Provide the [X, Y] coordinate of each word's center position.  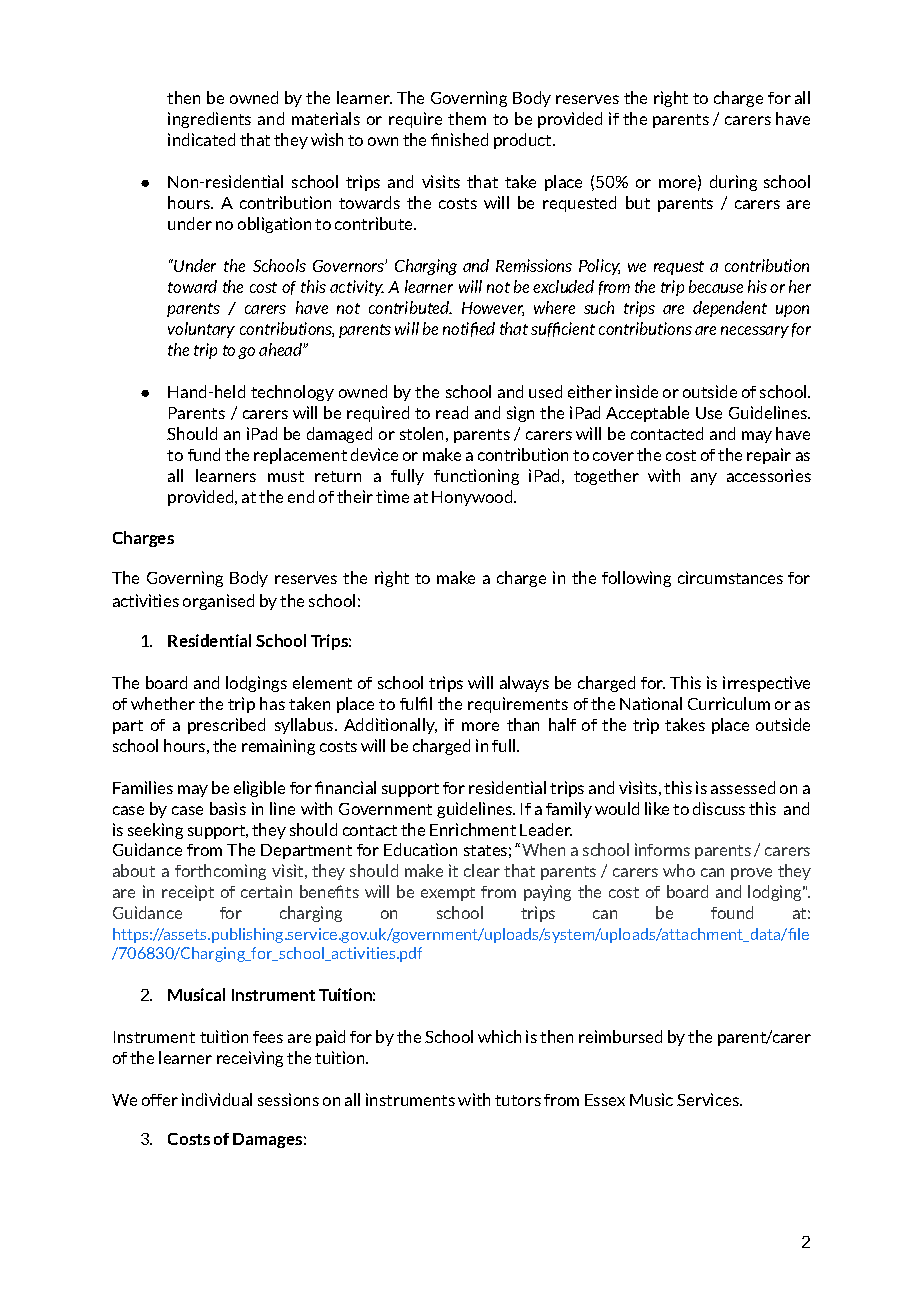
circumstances [730, 577]
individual [217, 1099]
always [524, 684]
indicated [201, 139]
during [733, 183]
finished [459, 139]
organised [218, 602]
